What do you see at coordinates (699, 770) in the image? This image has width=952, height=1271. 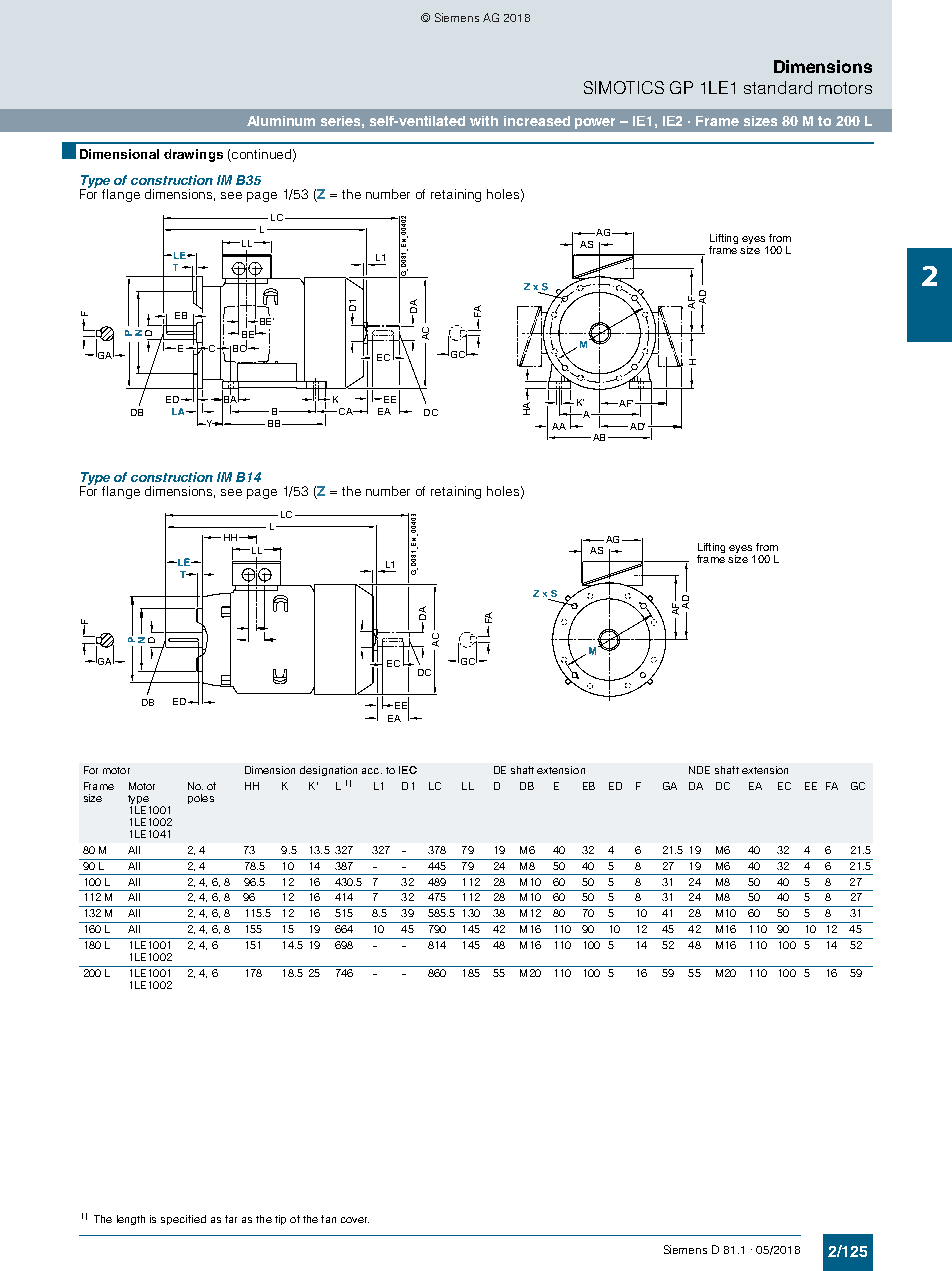 I see `NDE` at bounding box center [699, 770].
